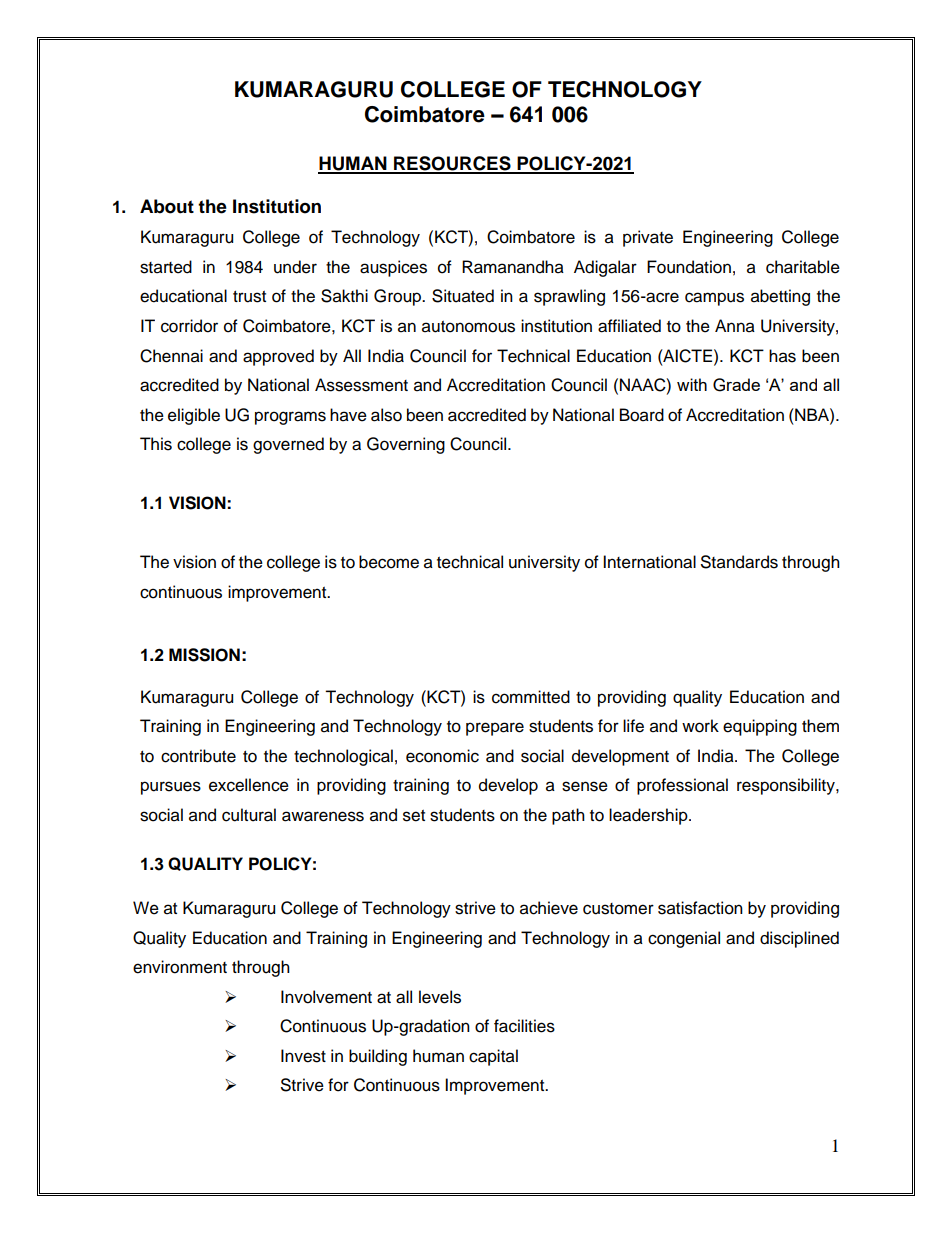  I want to click on economic, so click(442, 756).
